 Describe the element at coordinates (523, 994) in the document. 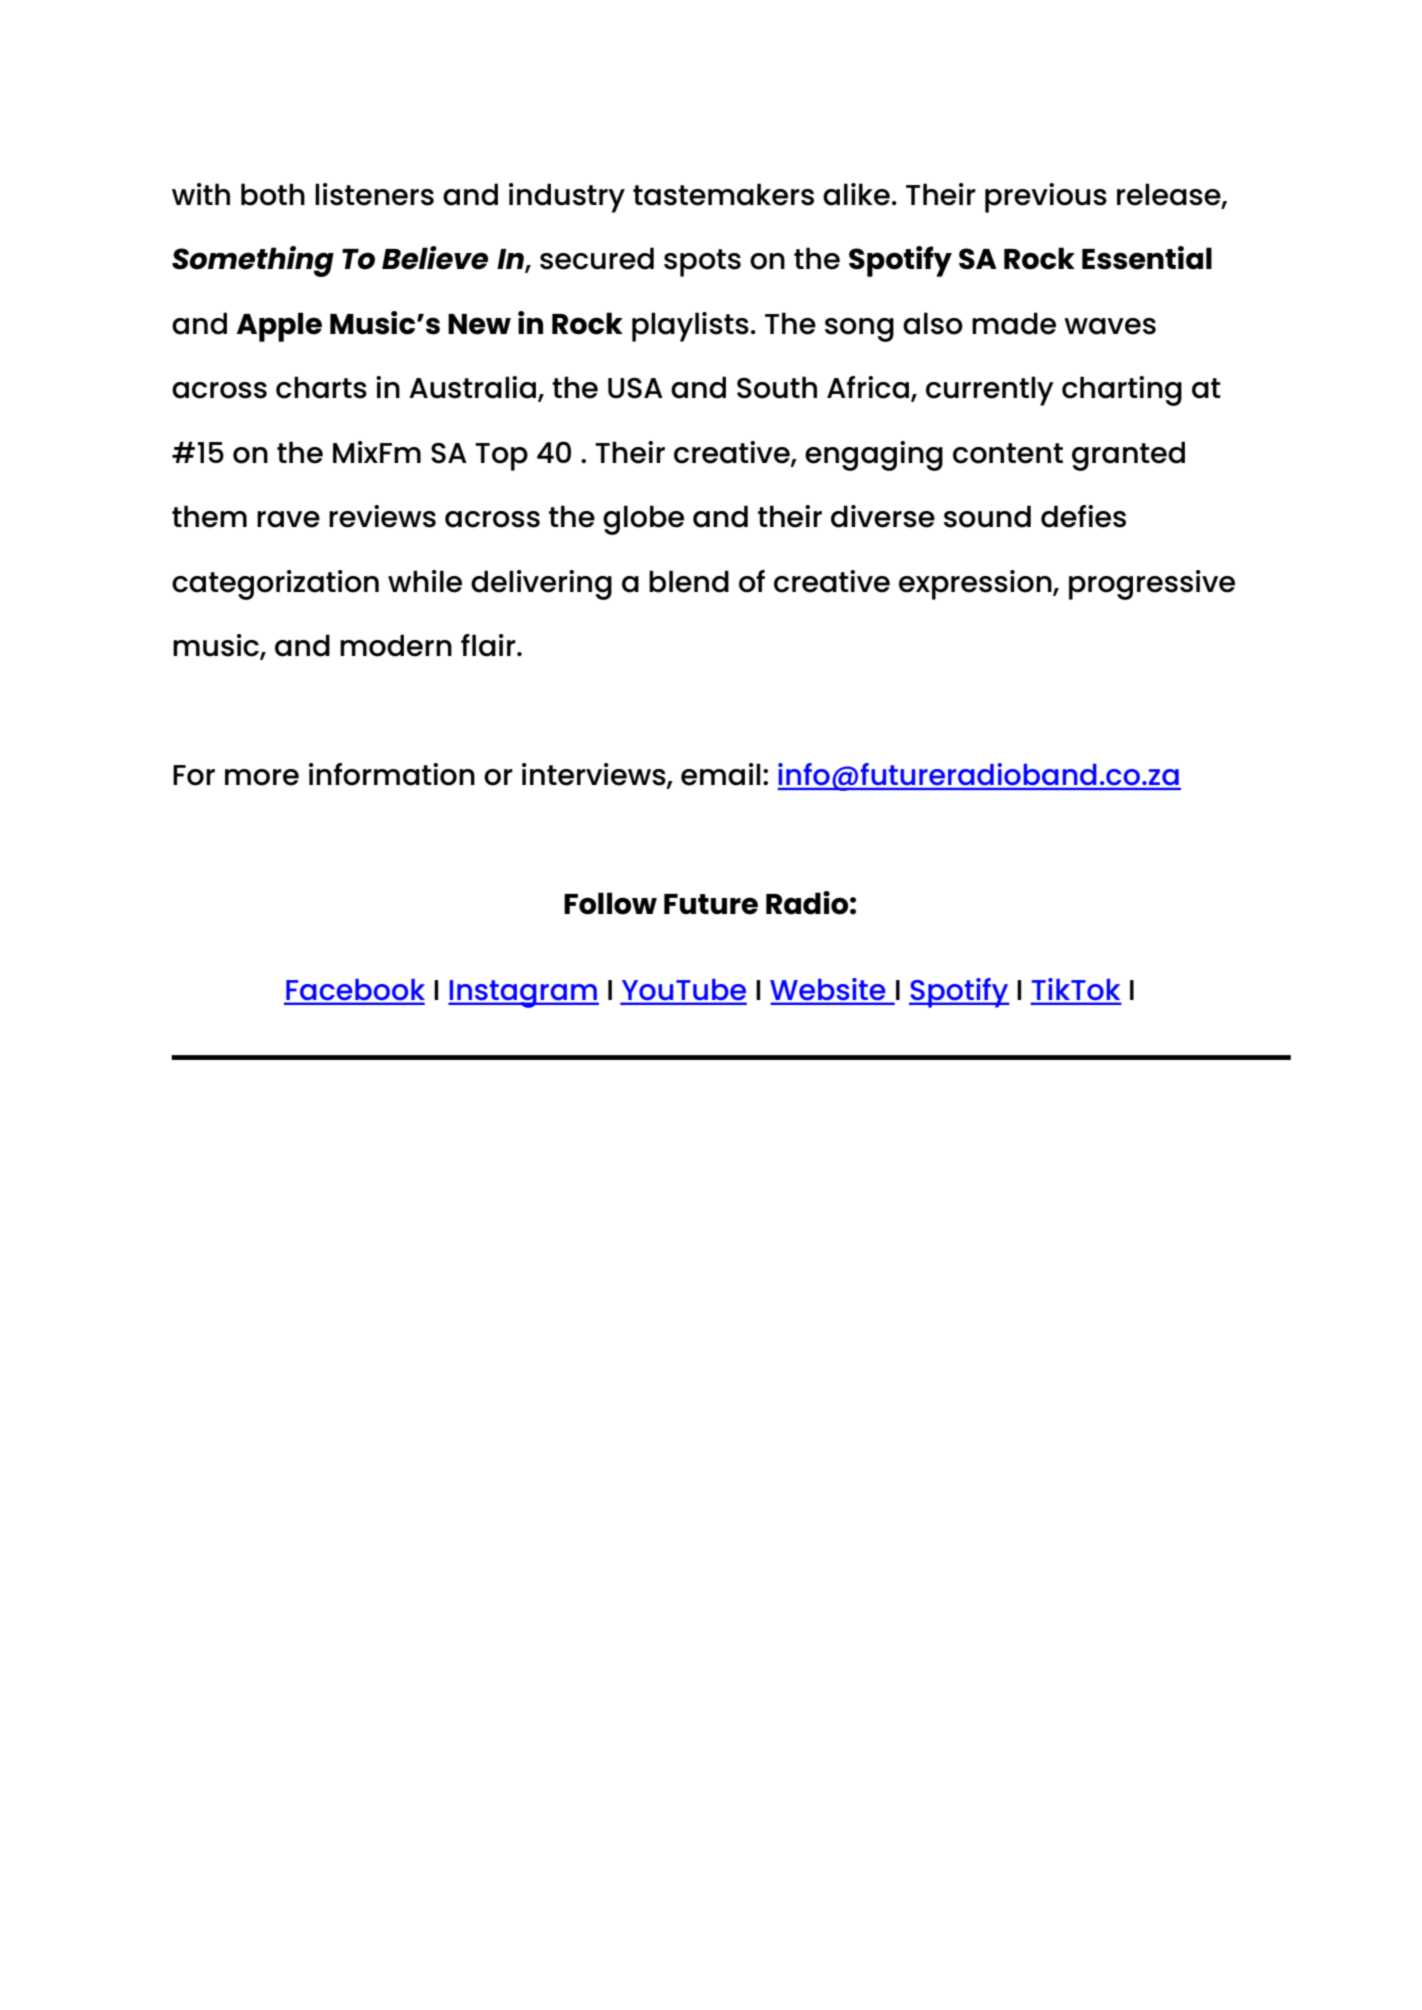

I see `Instagram` at that location.
